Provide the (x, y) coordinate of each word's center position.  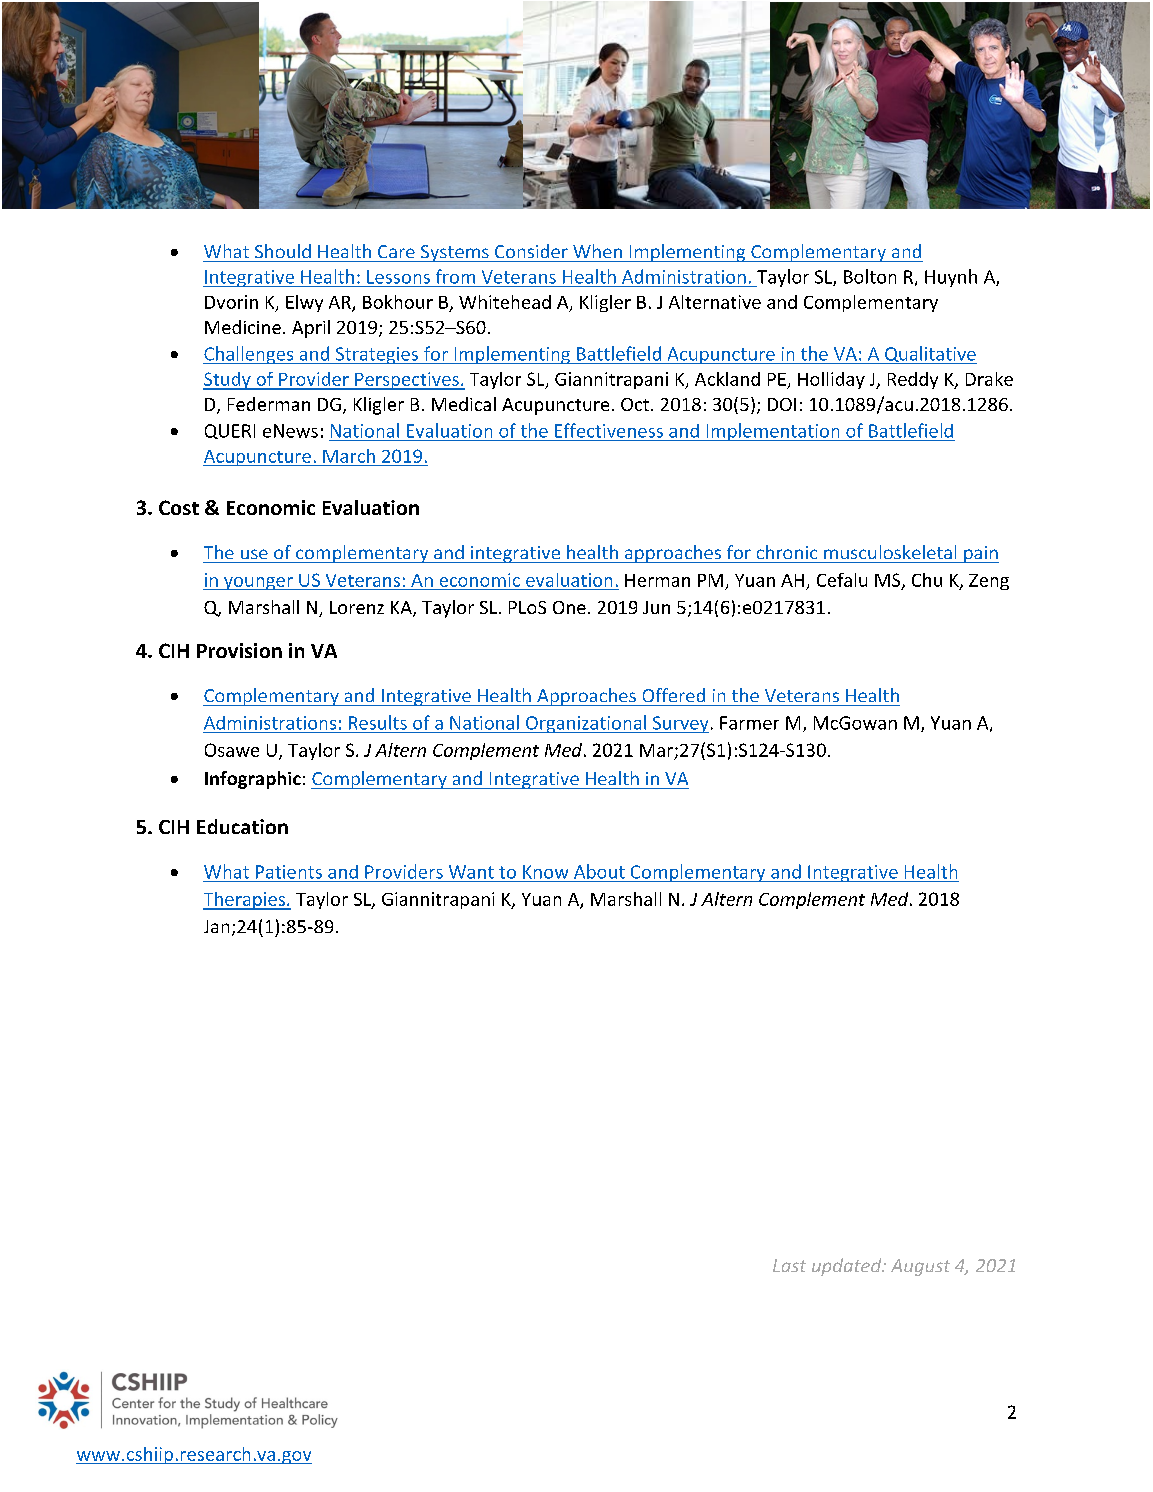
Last (789, 1265)
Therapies (245, 901)
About (599, 871)
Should (283, 251)
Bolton (870, 276)
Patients (289, 872)
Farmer (749, 723)
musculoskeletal (890, 552)
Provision (239, 650)
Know (545, 872)
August (920, 1267)
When (597, 251)
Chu (927, 580)
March (349, 456)
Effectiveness (609, 430)
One (569, 607)
